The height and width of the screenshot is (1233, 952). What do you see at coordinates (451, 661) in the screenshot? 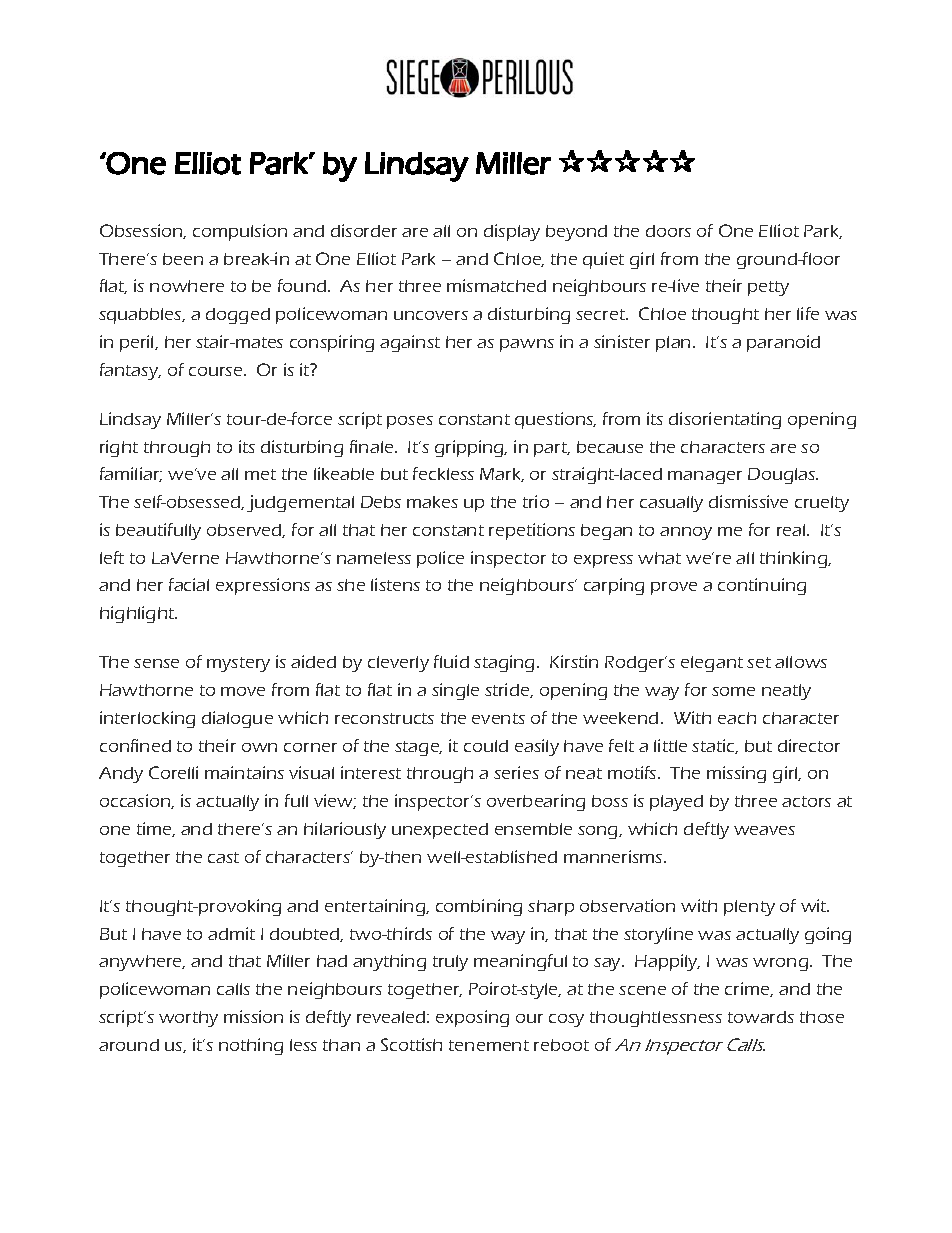
I see `fluid` at bounding box center [451, 661].
